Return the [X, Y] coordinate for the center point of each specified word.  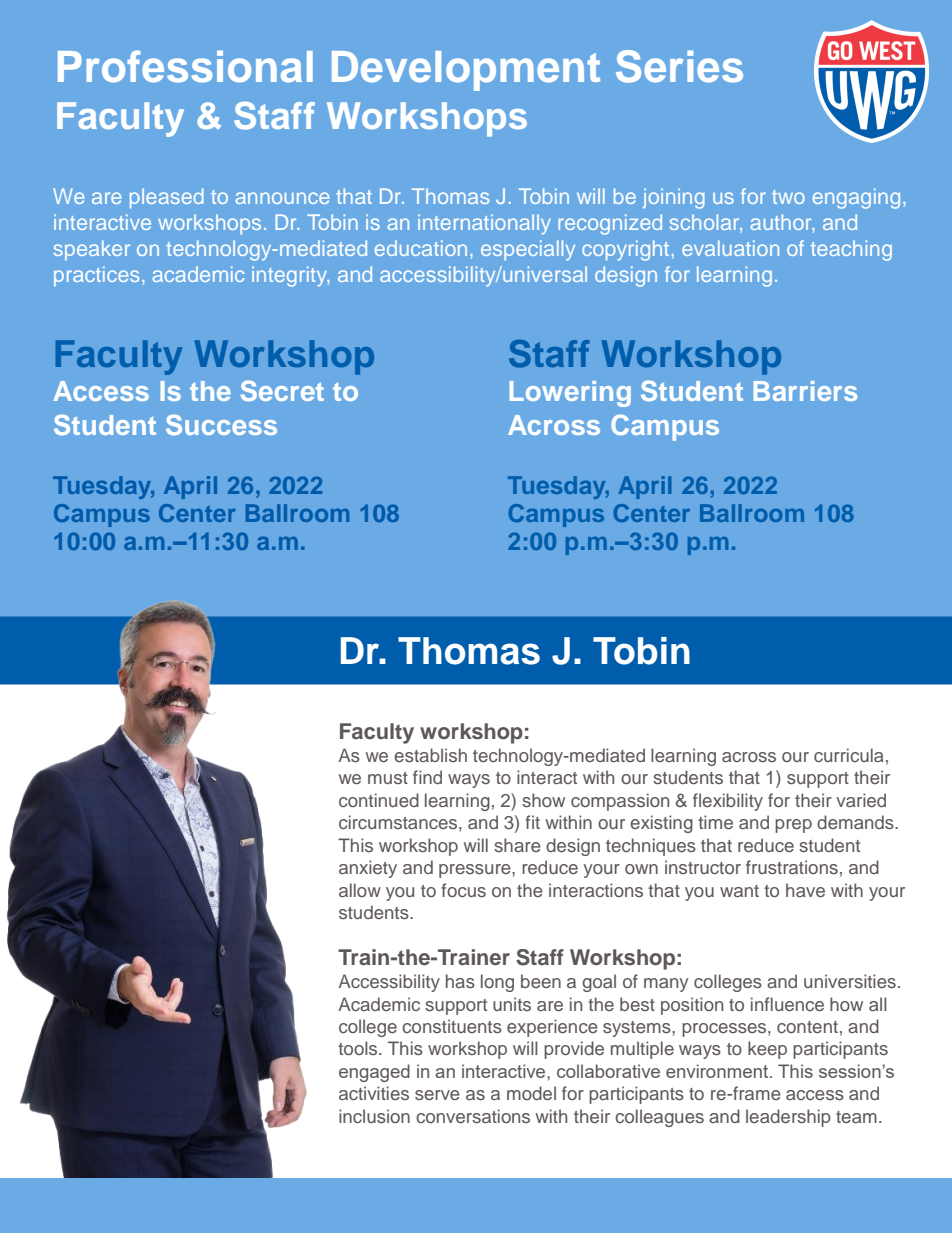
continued [379, 800]
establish [430, 755]
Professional [185, 66]
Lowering [570, 394]
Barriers [805, 391]
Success [221, 424]
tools [359, 1048]
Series [679, 66]
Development [466, 71]
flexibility [728, 802]
